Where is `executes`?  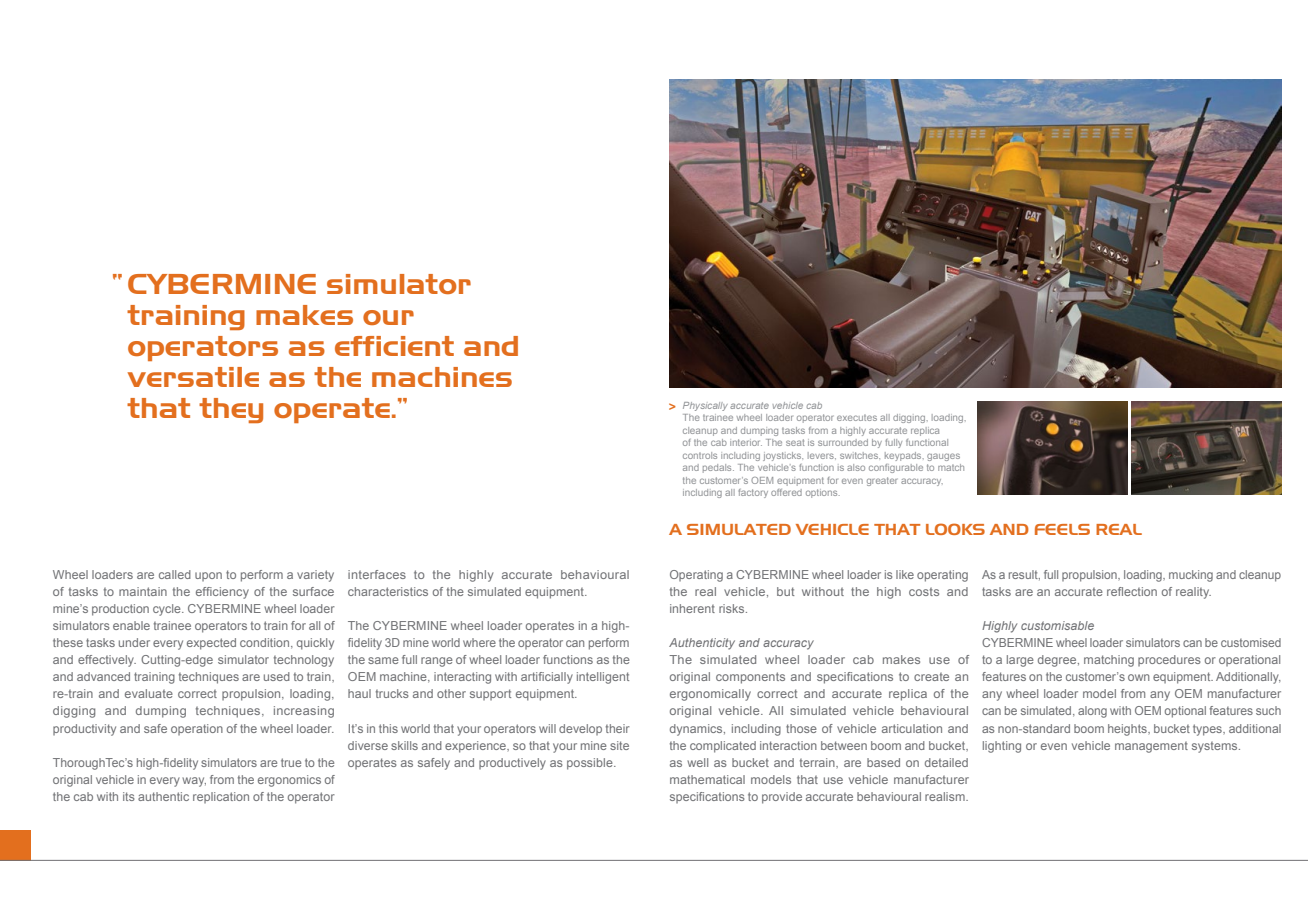 executes is located at coordinates (857, 418).
